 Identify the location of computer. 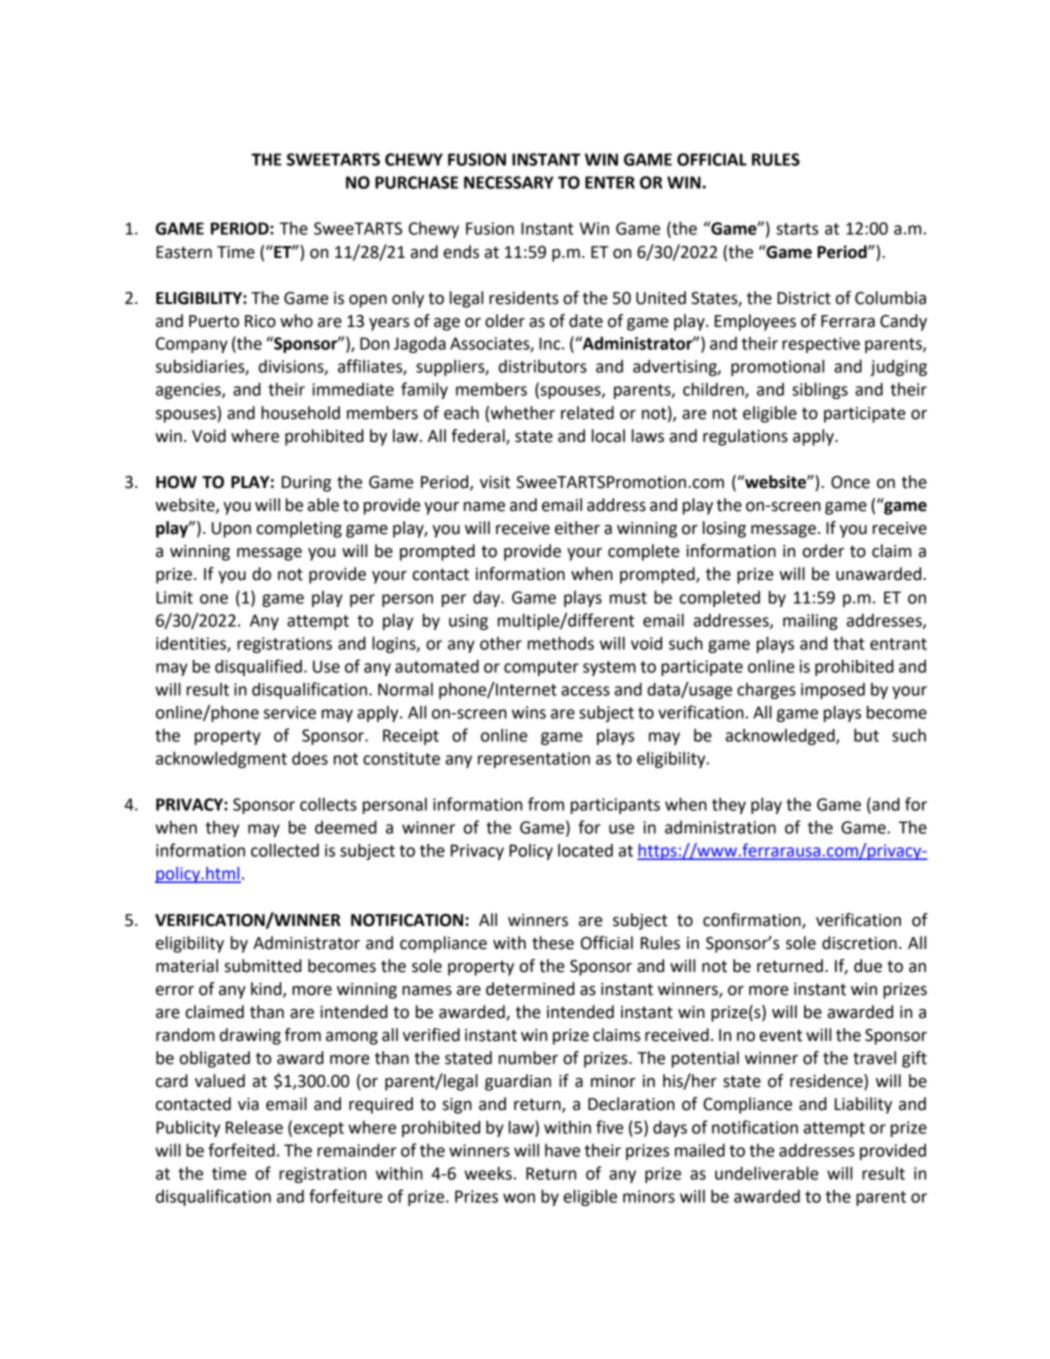
(541, 668).
